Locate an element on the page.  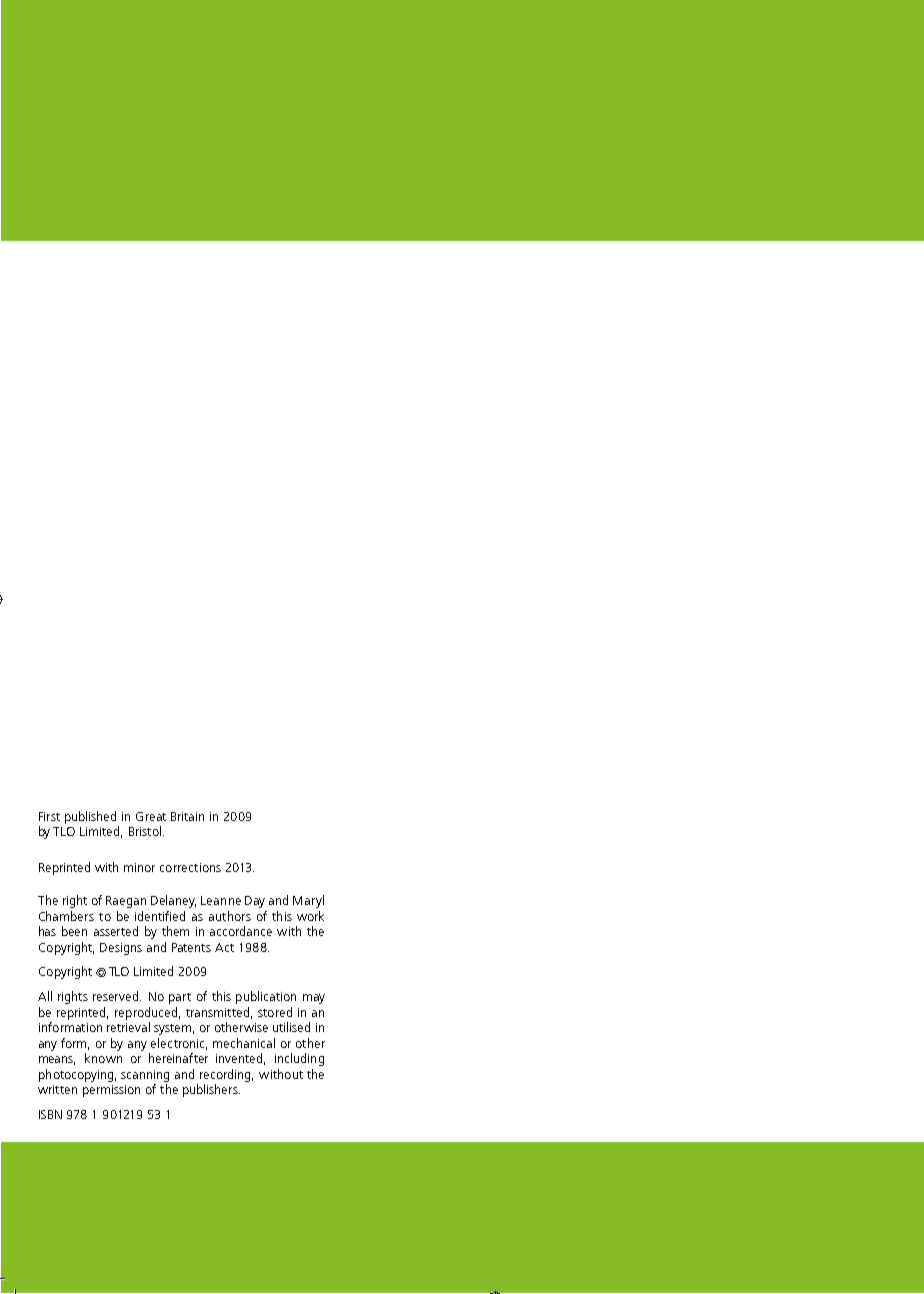
Chambers is located at coordinates (66, 916).
